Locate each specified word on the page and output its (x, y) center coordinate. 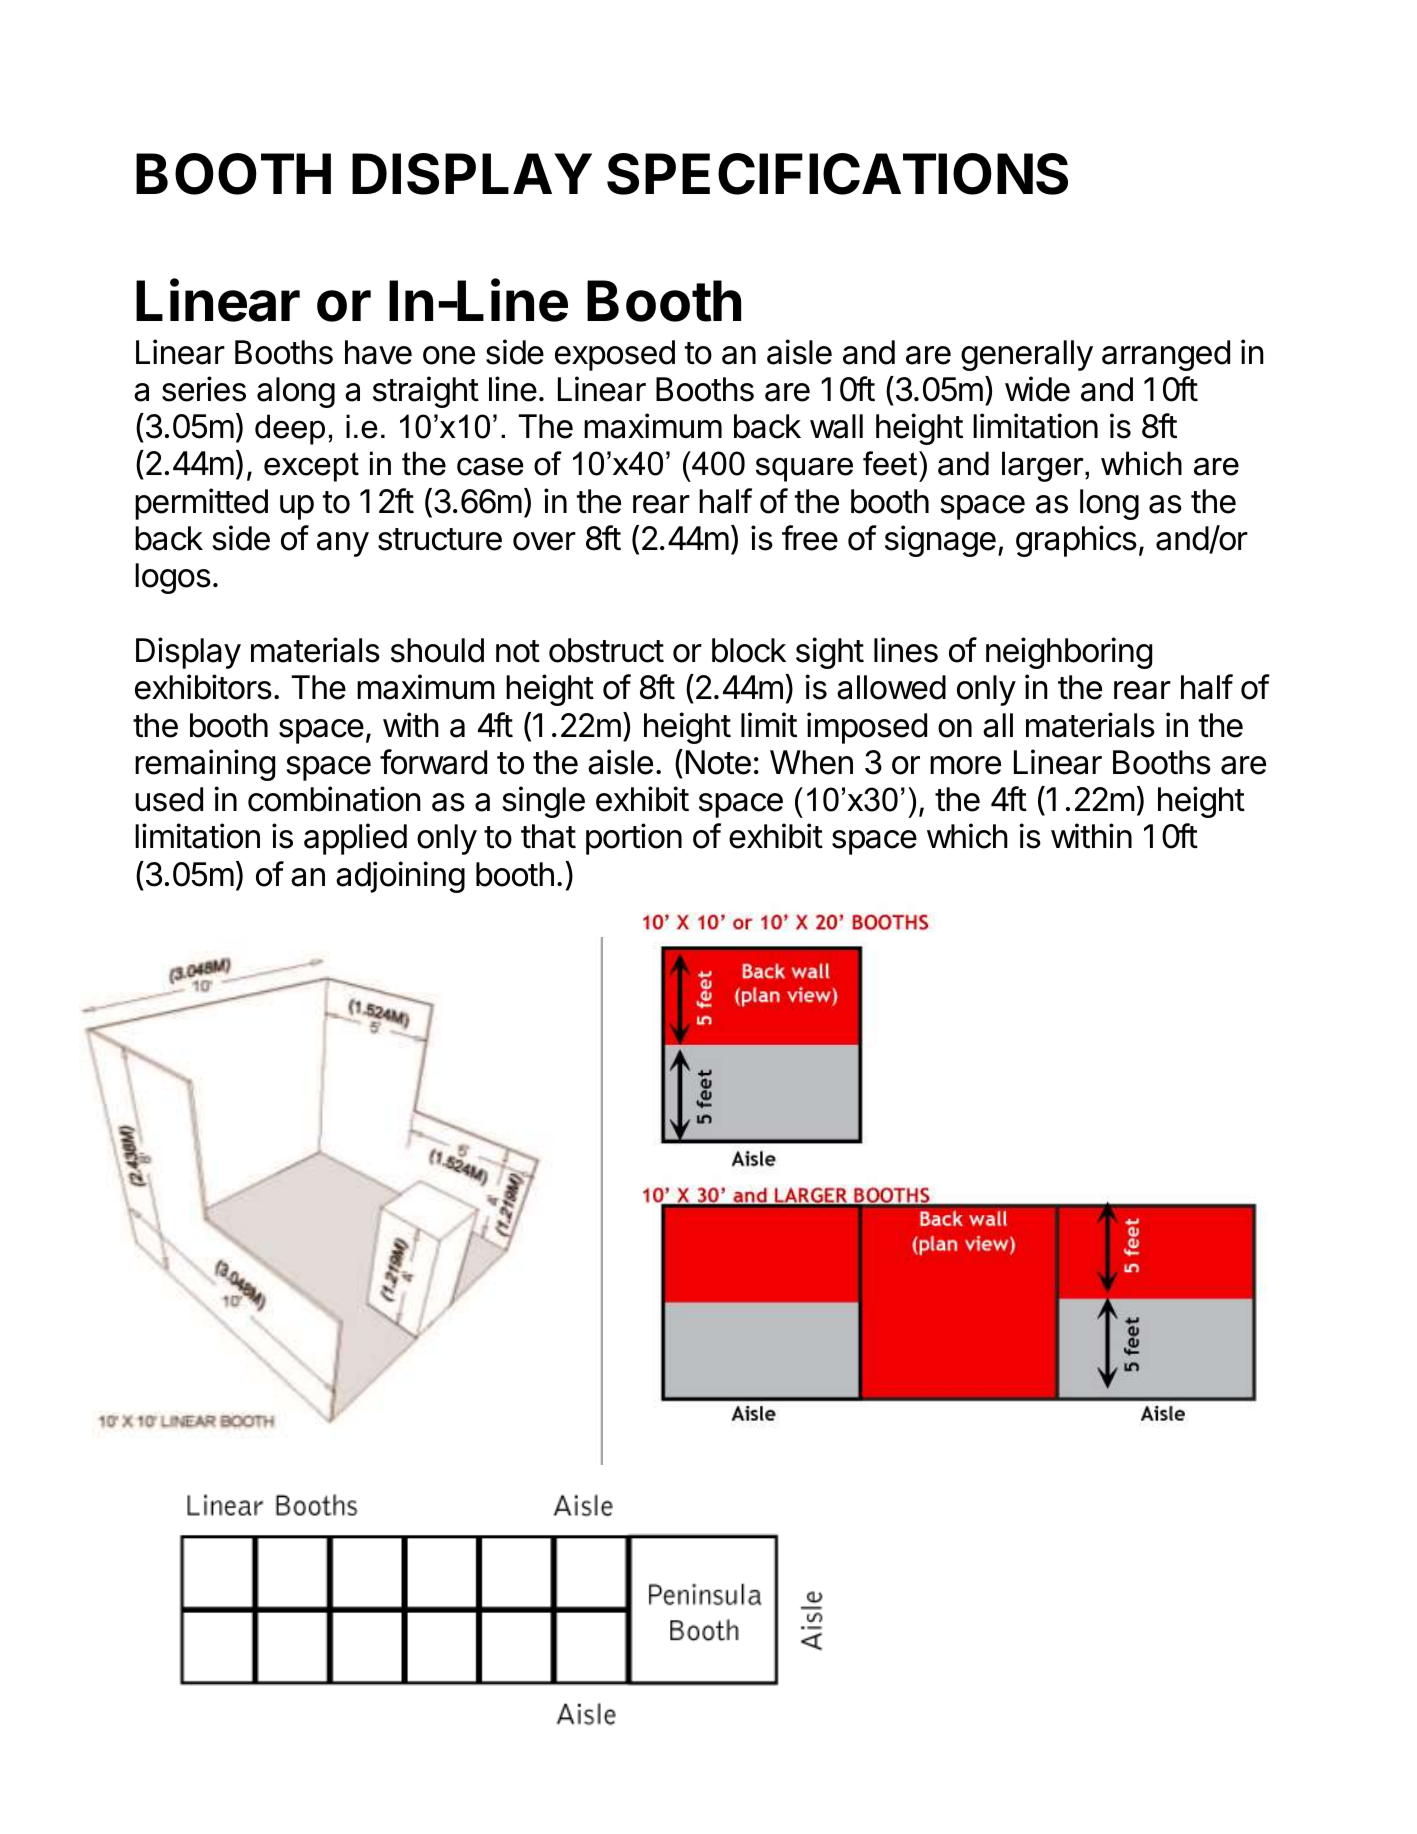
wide (1037, 389)
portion (634, 839)
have (378, 352)
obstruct (606, 650)
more (965, 765)
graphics (1076, 541)
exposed (615, 355)
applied (355, 839)
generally (1027, 355)
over (544, 541)
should (437, 650)
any (343, 544)
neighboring (1069, 653)
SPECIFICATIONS (837, 174)
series (204, 389)
